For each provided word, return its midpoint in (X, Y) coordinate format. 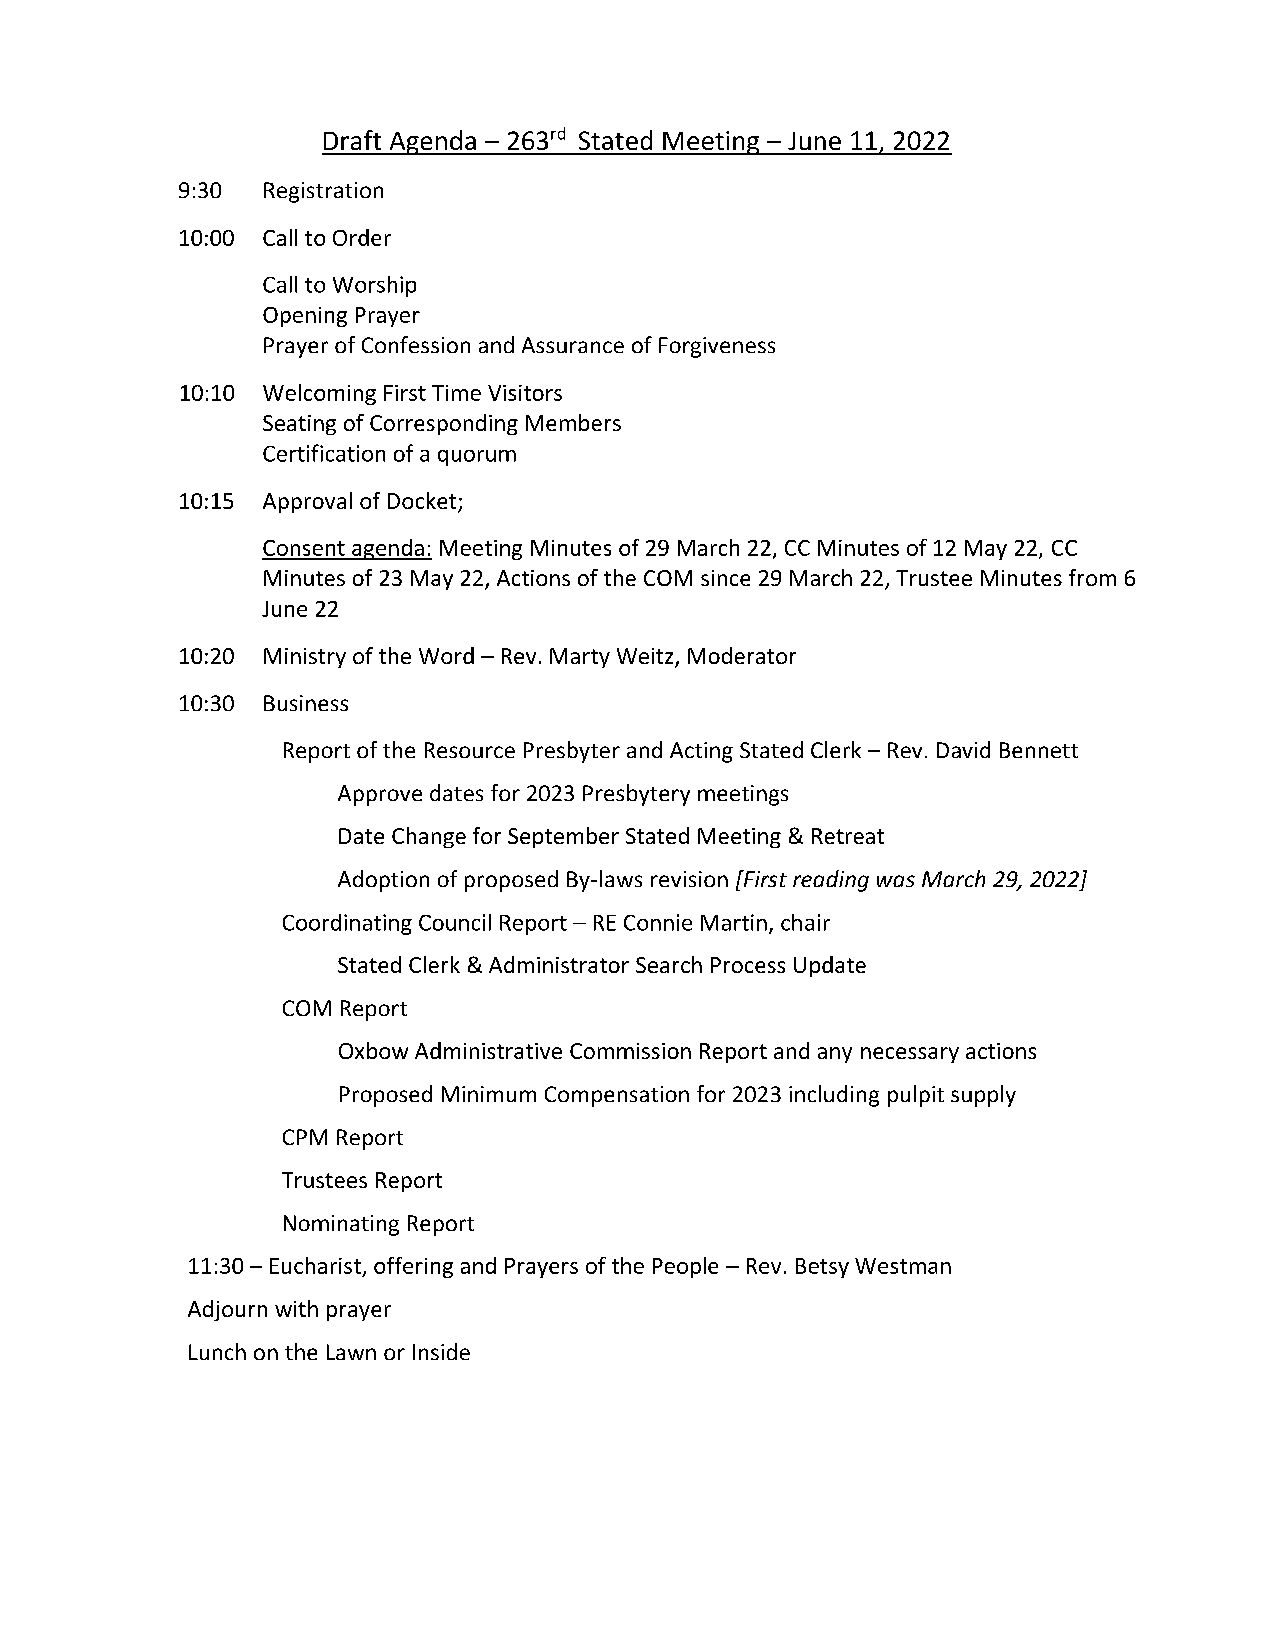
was (896, 881)
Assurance (573, 345)
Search (669, 964)
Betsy (822, 1268)
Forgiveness (717, 347)
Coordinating (347, 924)
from (1092, 577)
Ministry (305, 658)
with (296, 1308)
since (725, 578)
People (685, 1267)
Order (362, 237)
